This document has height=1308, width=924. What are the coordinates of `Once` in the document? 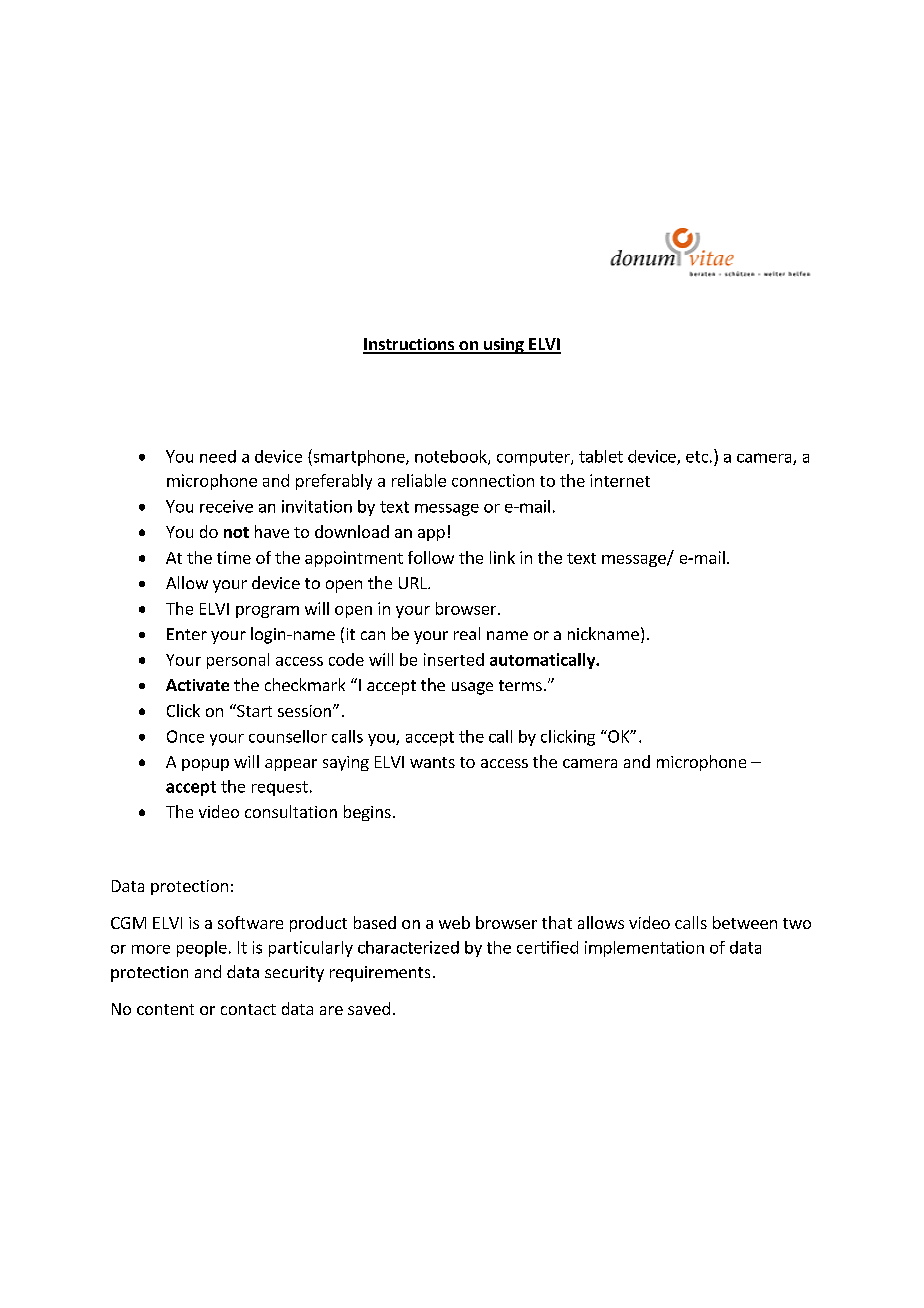 It's located at (185, 736).
